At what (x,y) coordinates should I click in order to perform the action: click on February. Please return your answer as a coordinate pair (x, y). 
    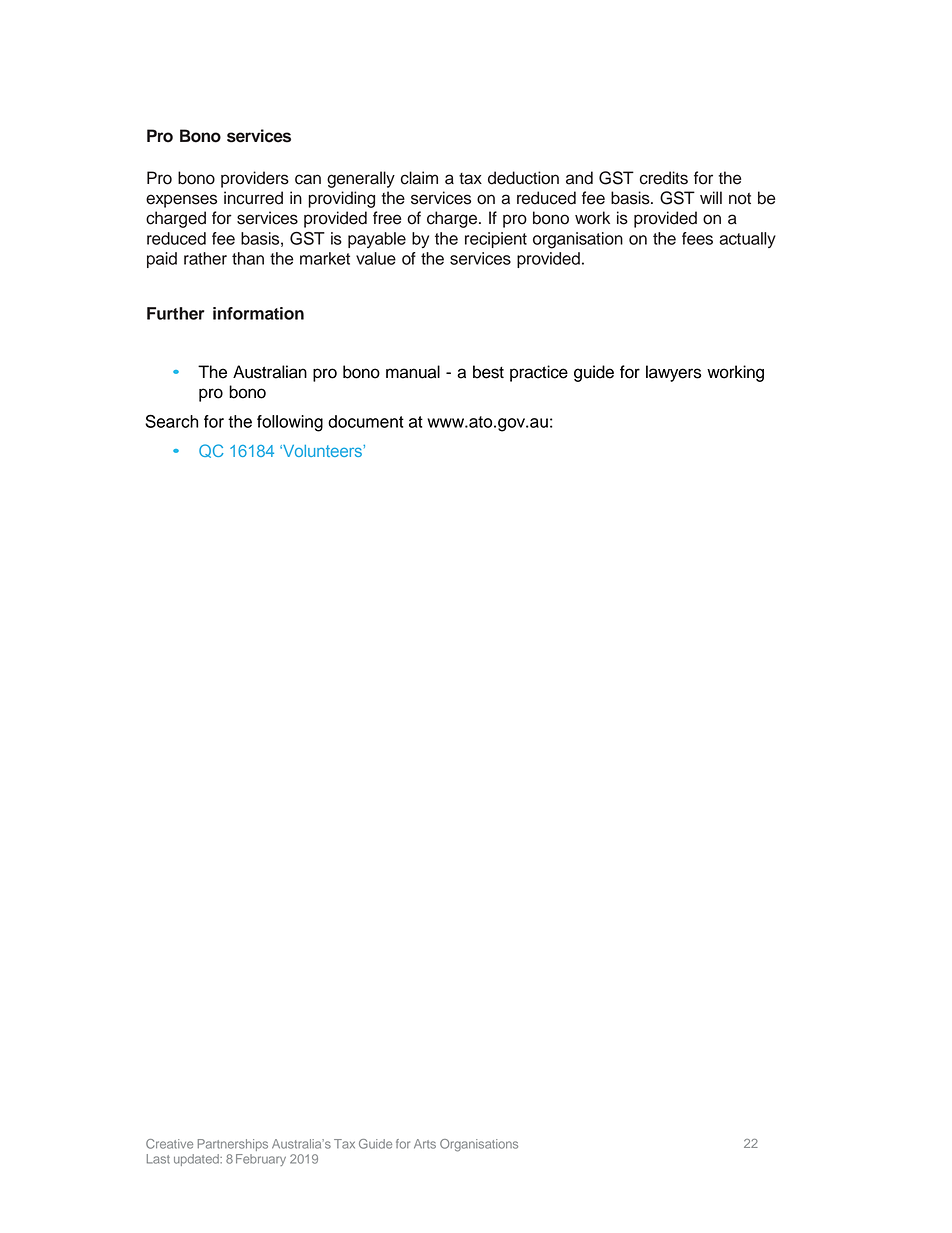
    Looking at the image, I should click on (261, 1160).
